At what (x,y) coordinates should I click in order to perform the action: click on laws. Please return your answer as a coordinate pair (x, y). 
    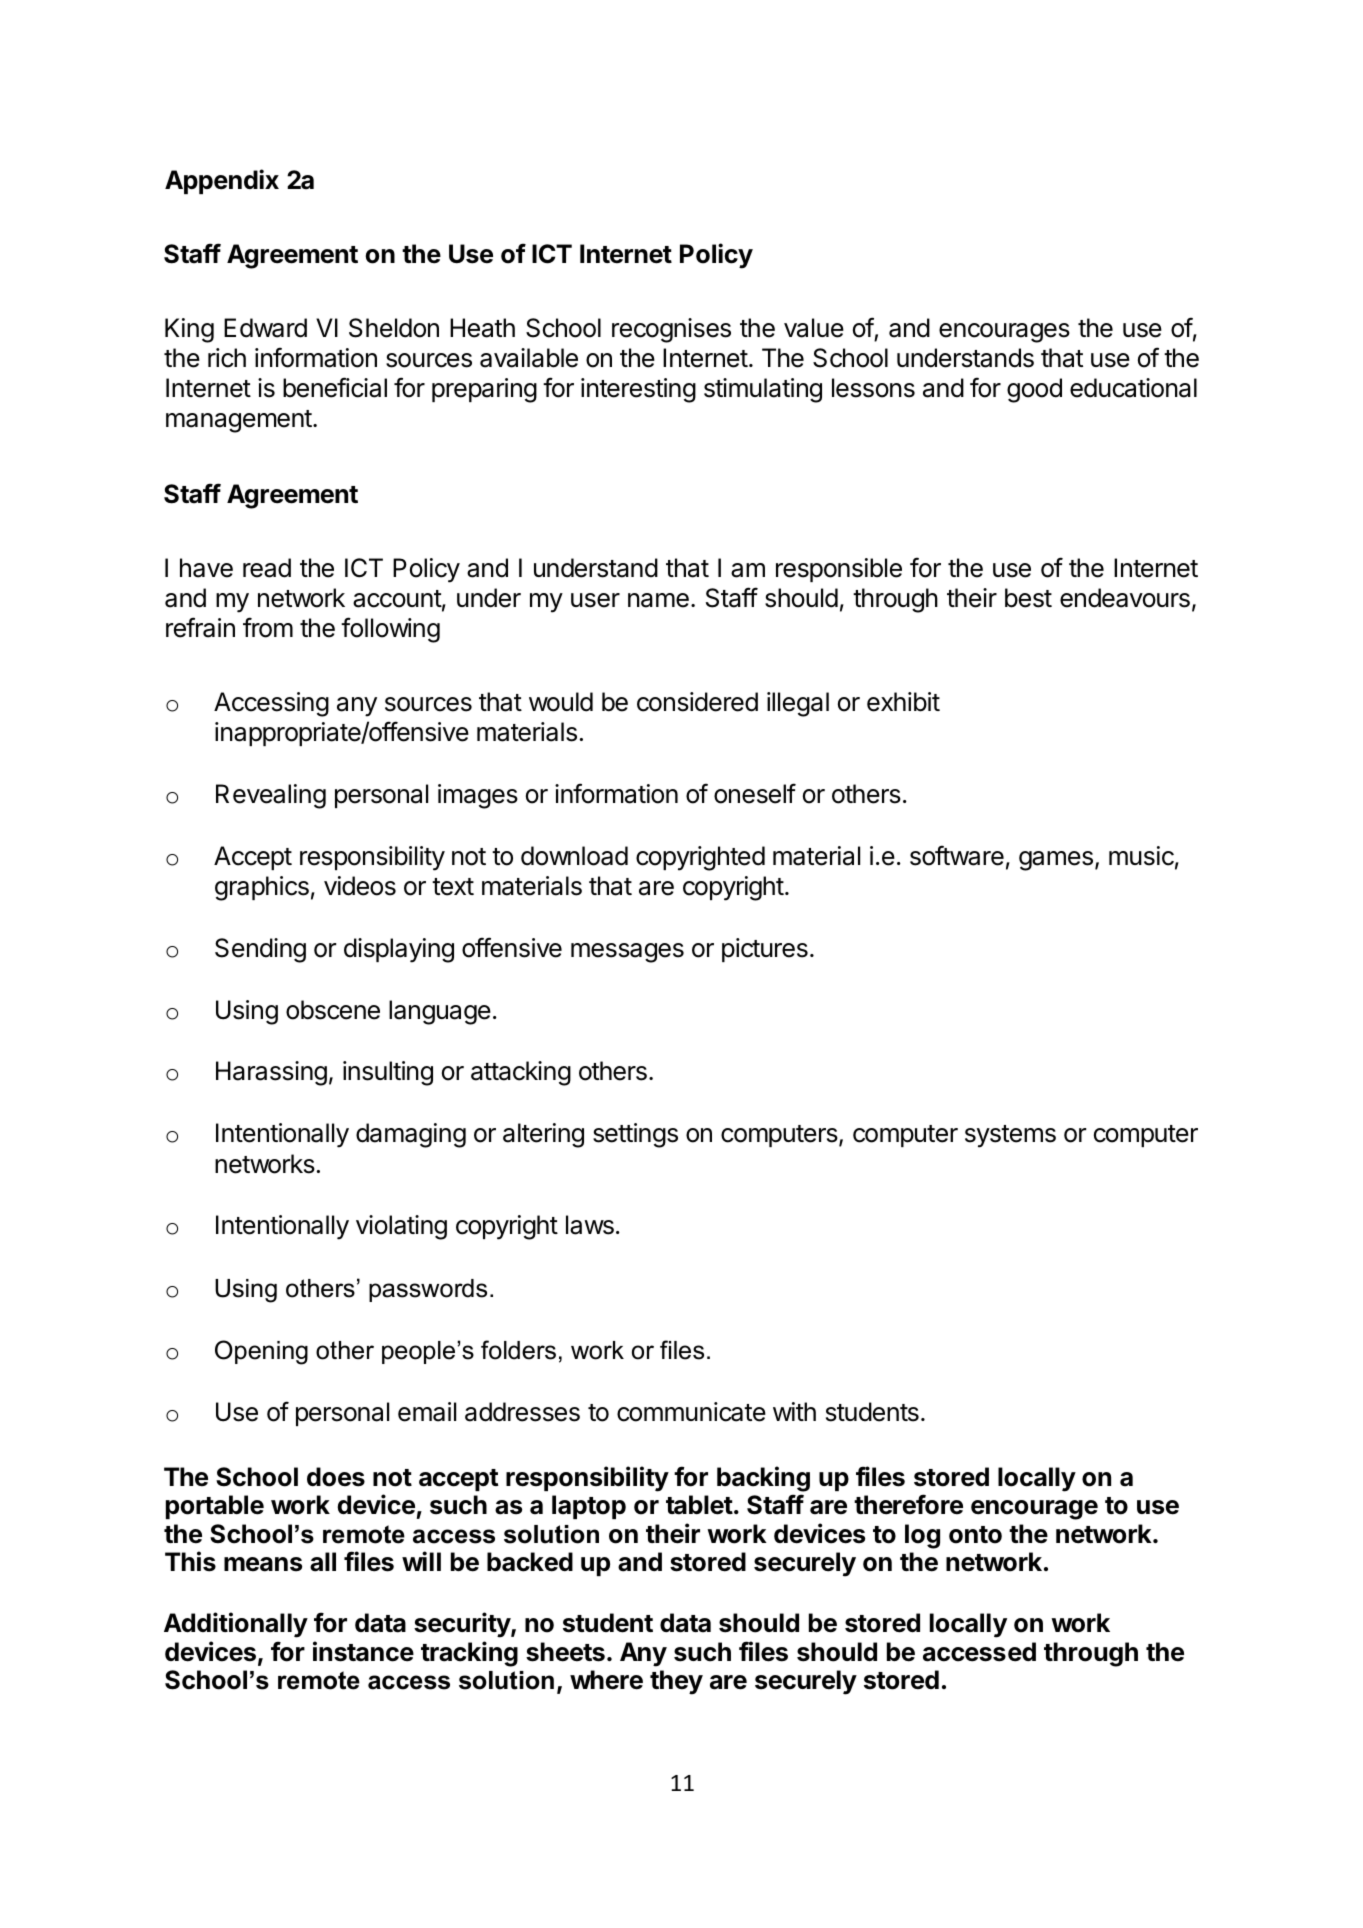
    Looking at the image, I should click on (590, 1225).
